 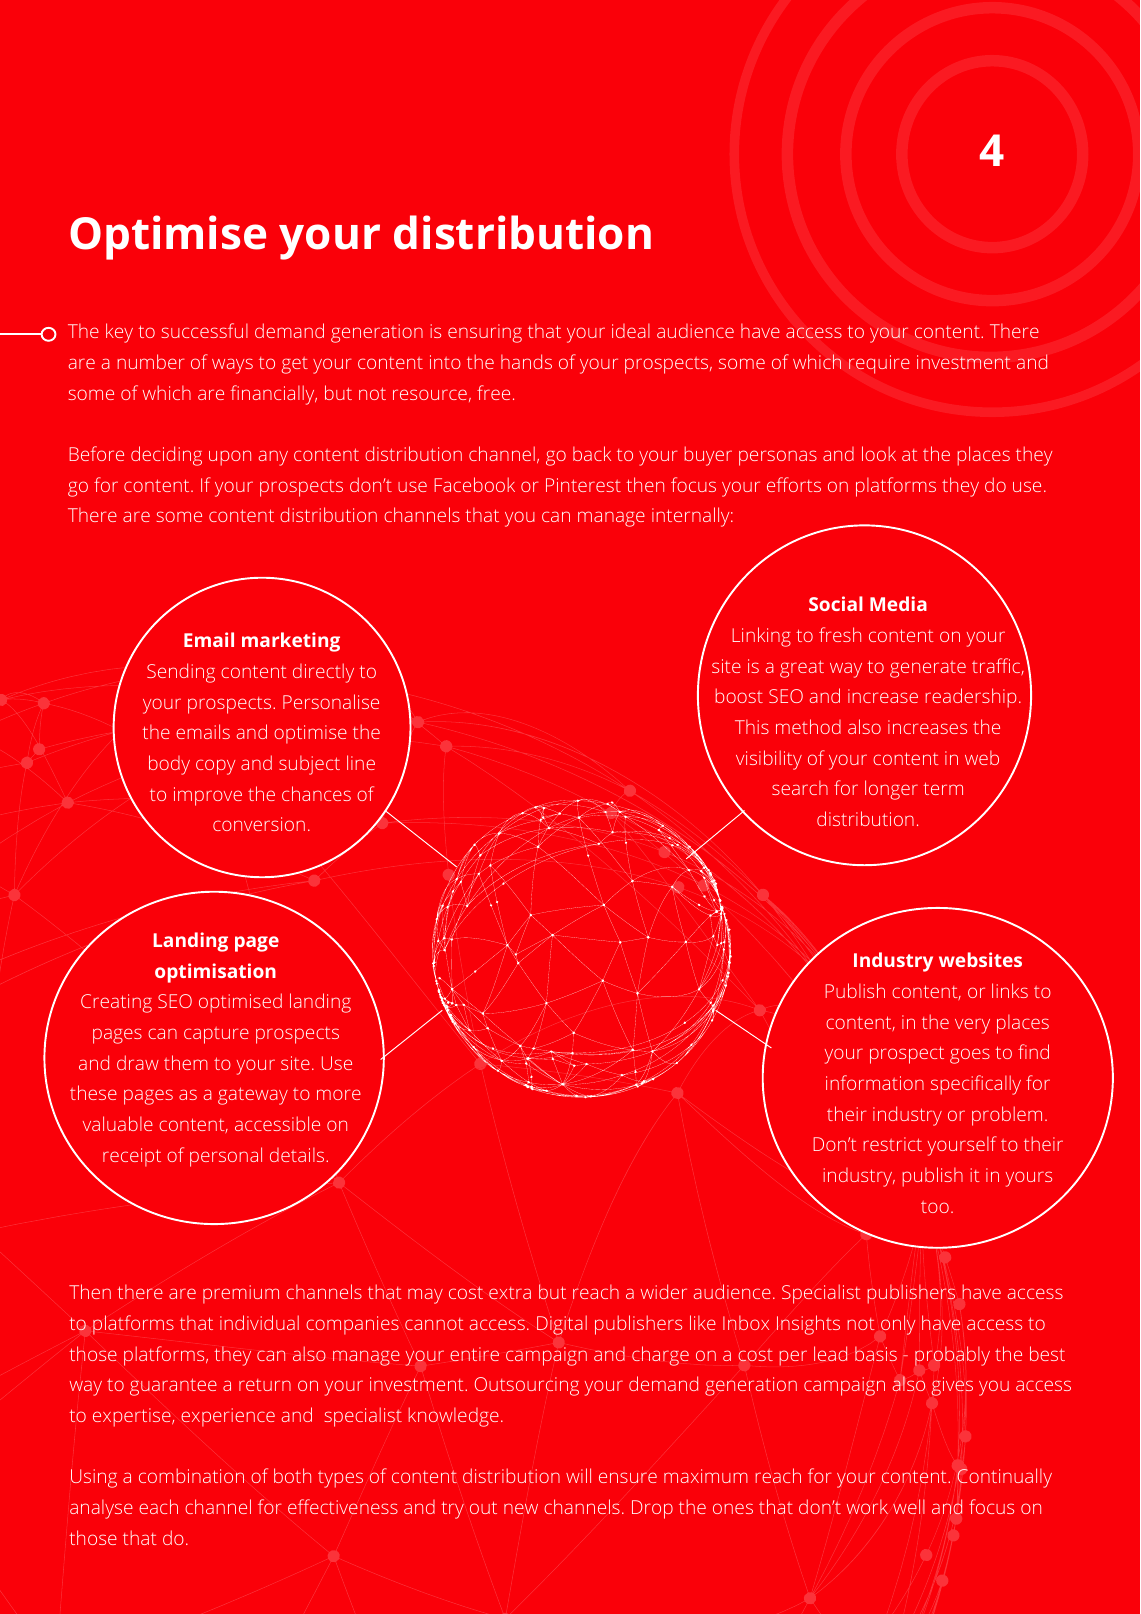 I want to click on marketing, so click(x=291, y=642).
